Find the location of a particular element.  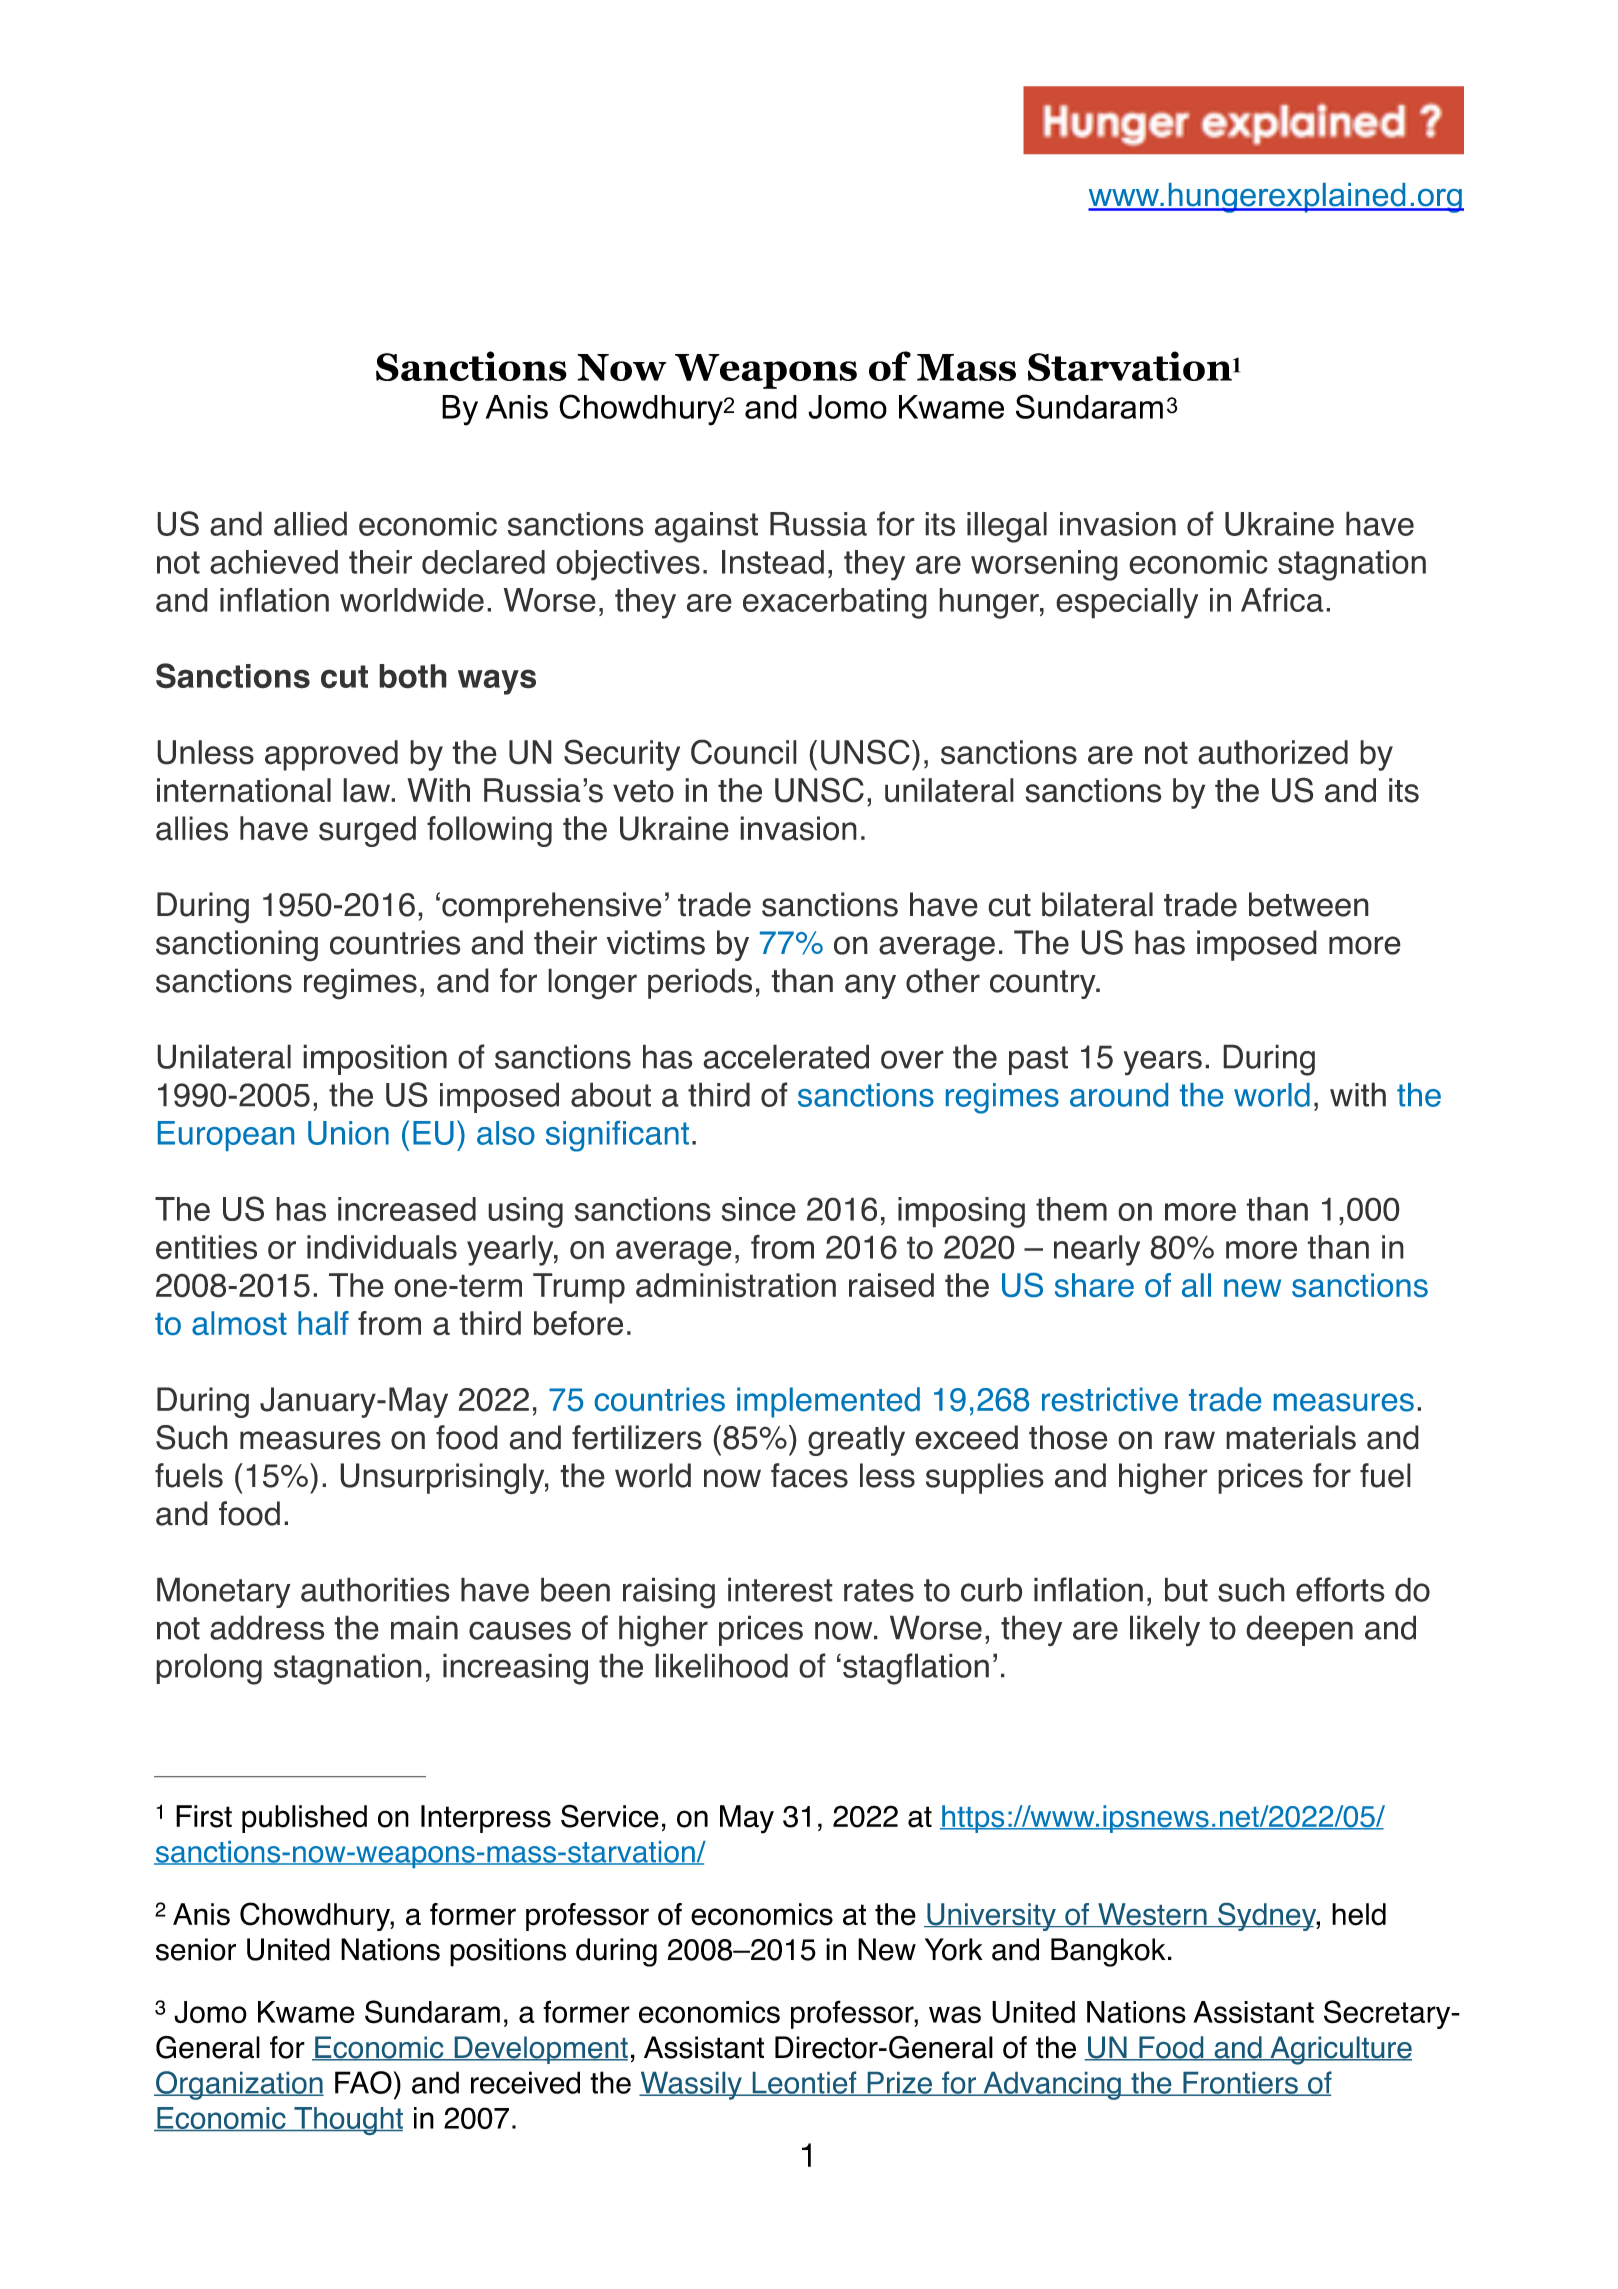

half is located at coordinates (323, 1323).
